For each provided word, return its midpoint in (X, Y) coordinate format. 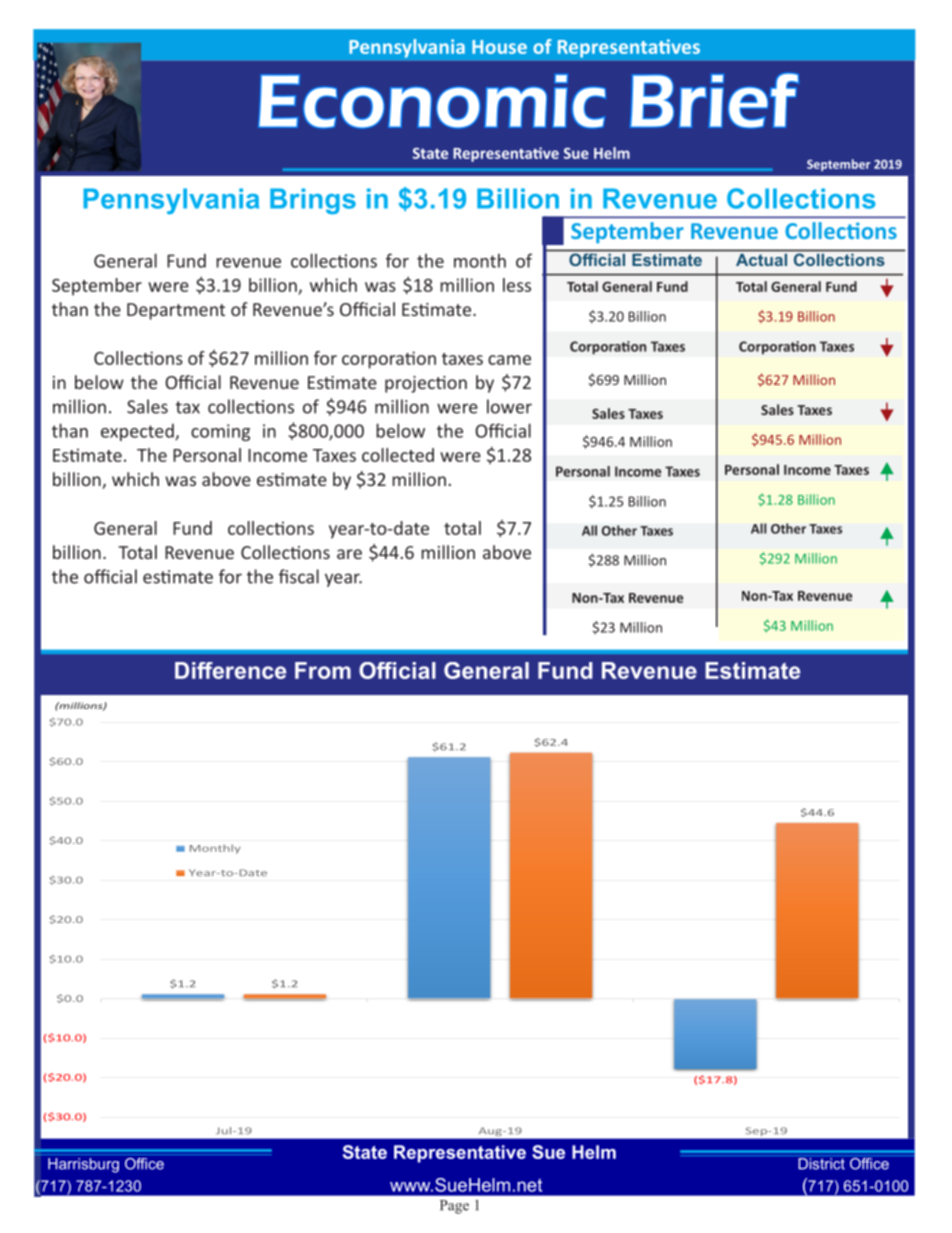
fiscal (299, 576)
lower (509, 406)
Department (176, 311)
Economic (432, 101)
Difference (230, 670)
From (323, 670)
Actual (761, 260)
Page (454, 1207)
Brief (714, 101)
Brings (313, 201)
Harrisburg (83, 1165)
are (349, 554)
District (821, 1164)
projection (426, 384)
